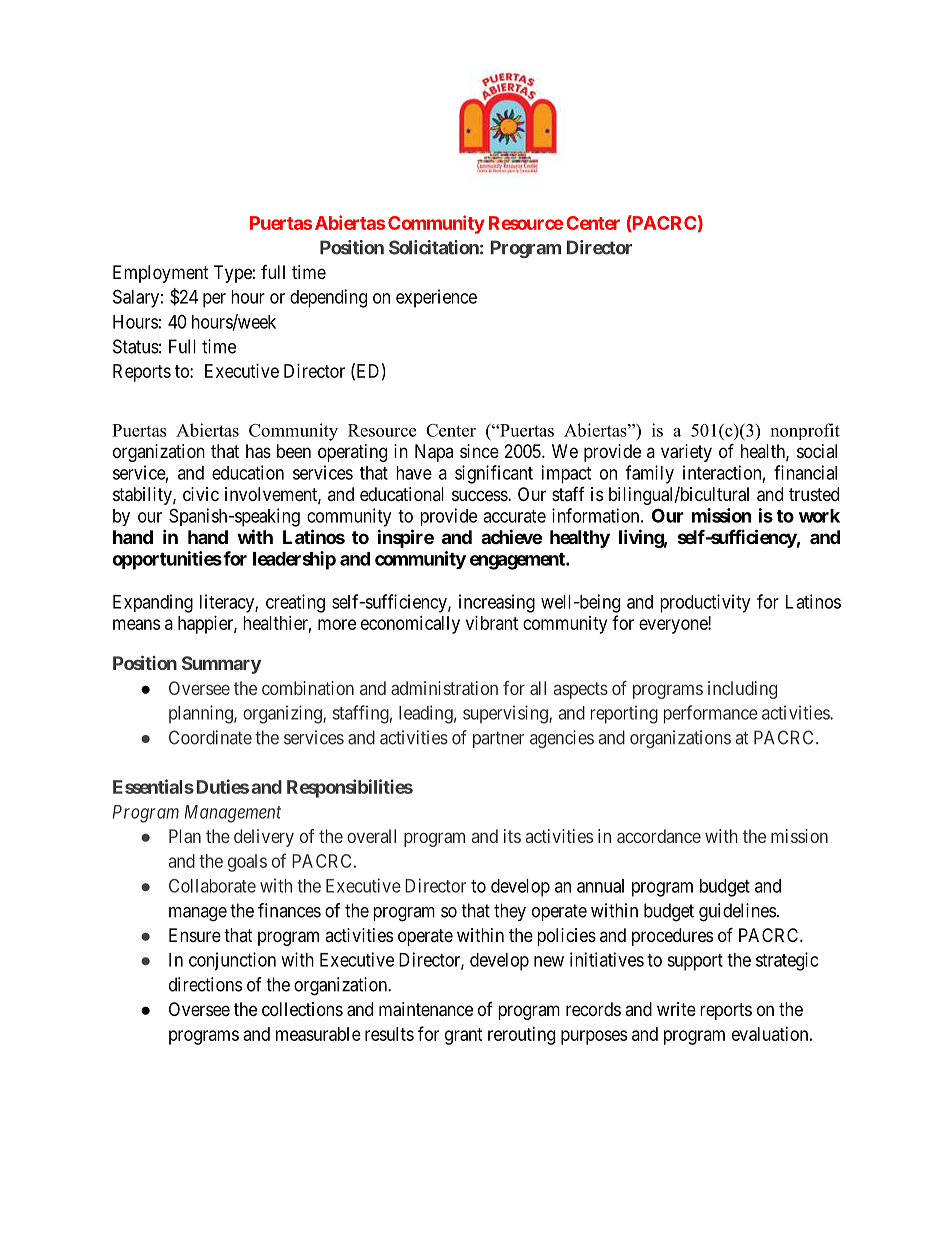 The height and width of the screenshot is (1233, 952). I want to click on directions, so click(205, 984).
